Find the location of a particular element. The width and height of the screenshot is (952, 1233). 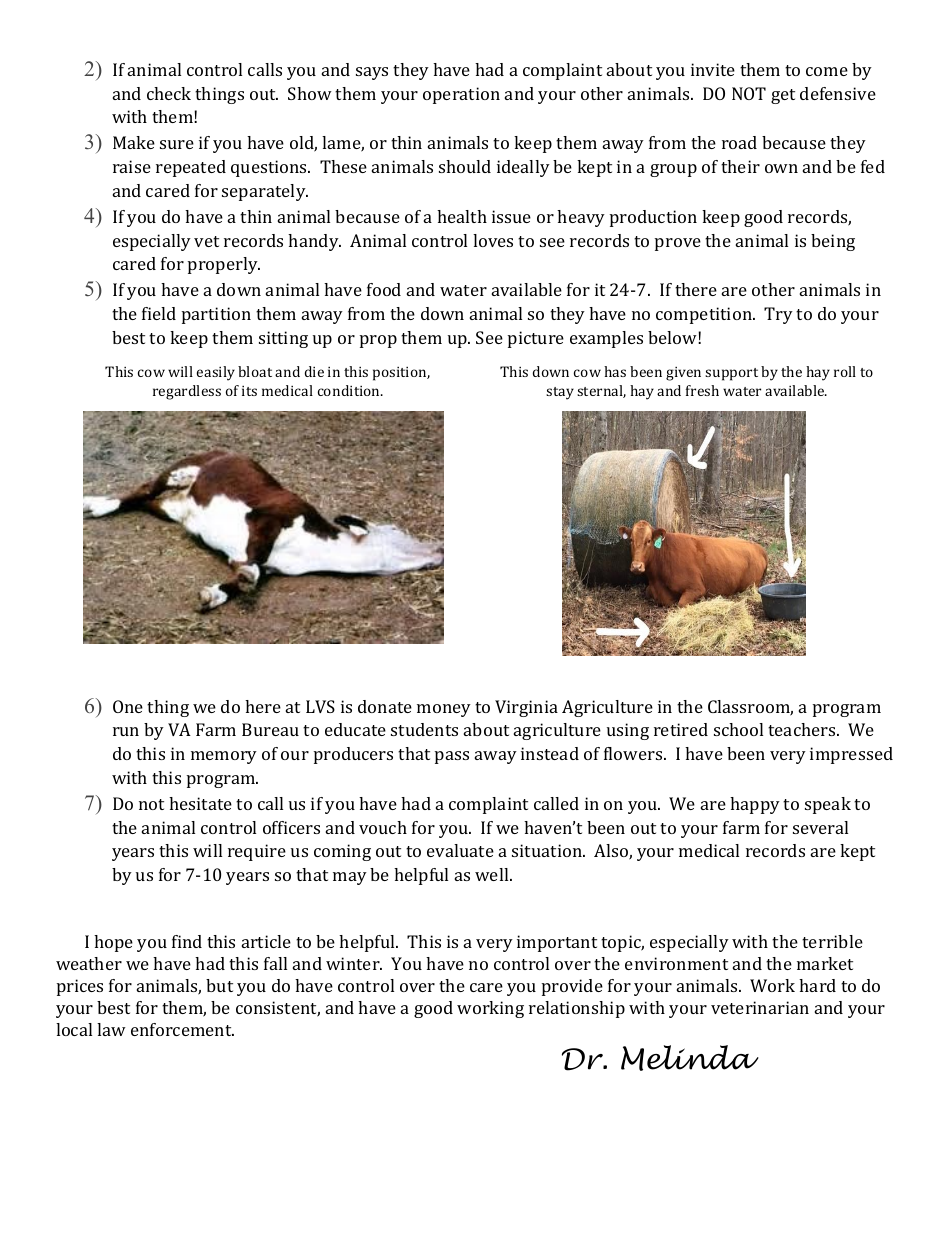

hesitate is located at coordinates (200, 803).
